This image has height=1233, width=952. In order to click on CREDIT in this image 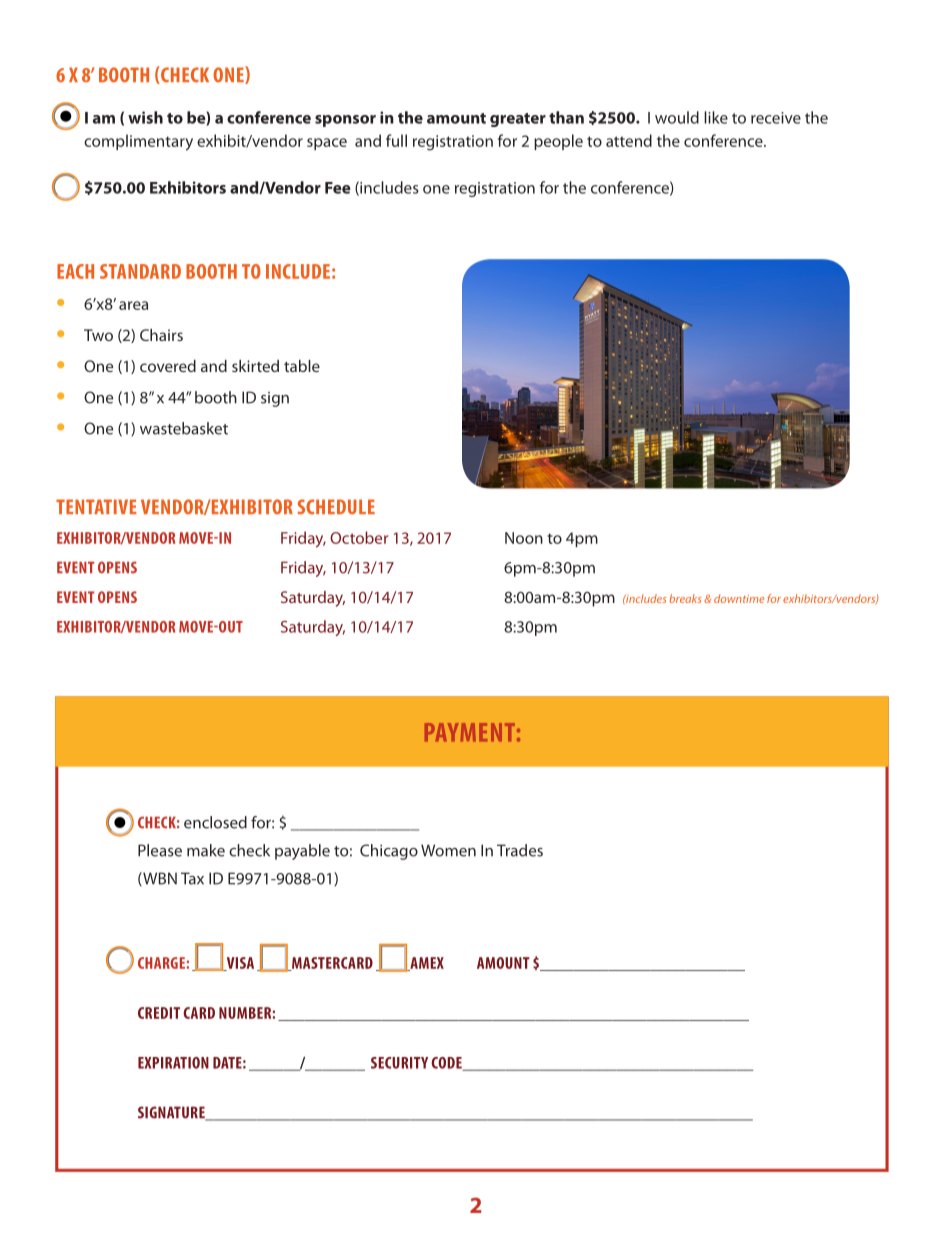, I will do `click(159, 1013)`.
